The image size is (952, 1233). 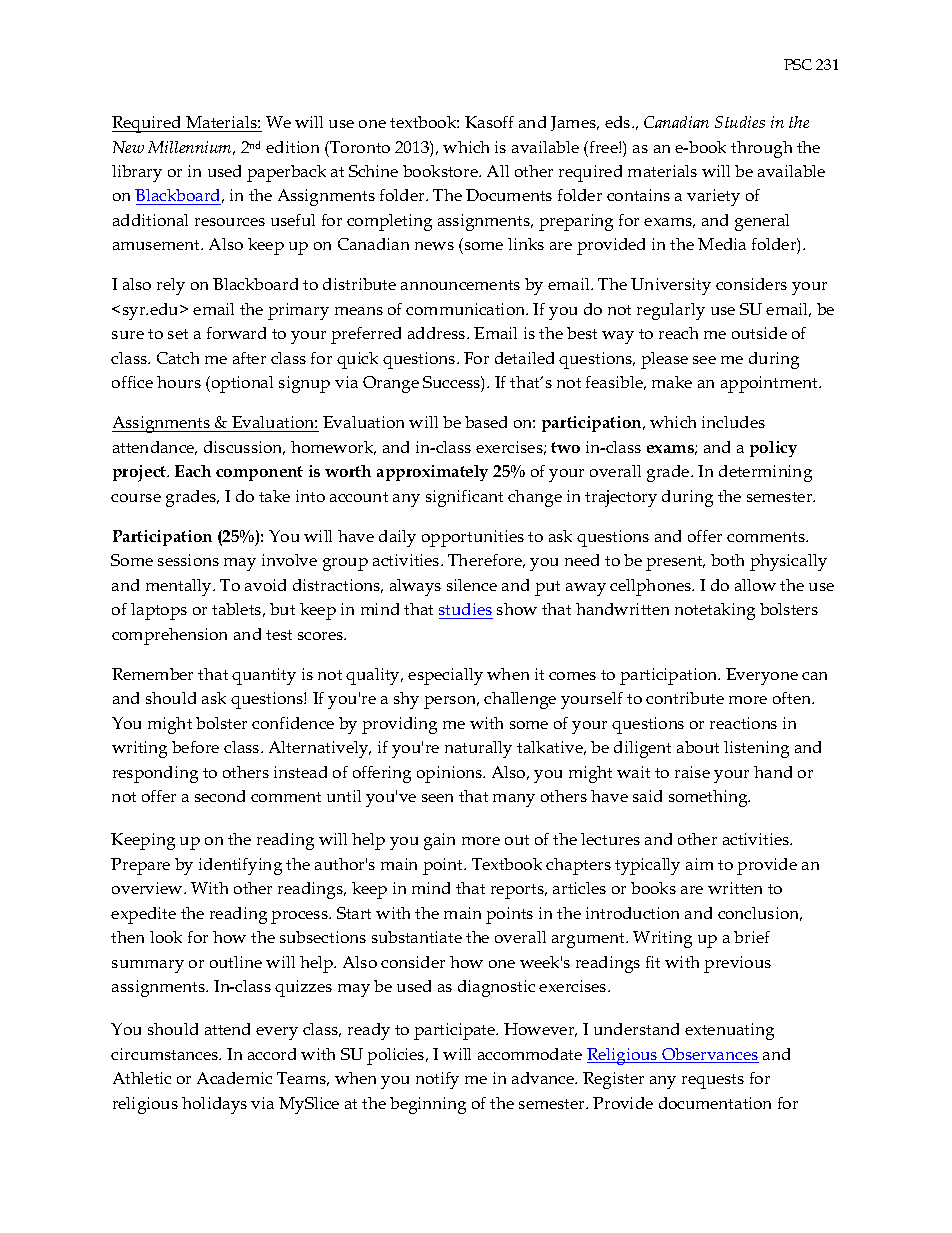 I want to click on naturally, so click(x=478, y=749).
